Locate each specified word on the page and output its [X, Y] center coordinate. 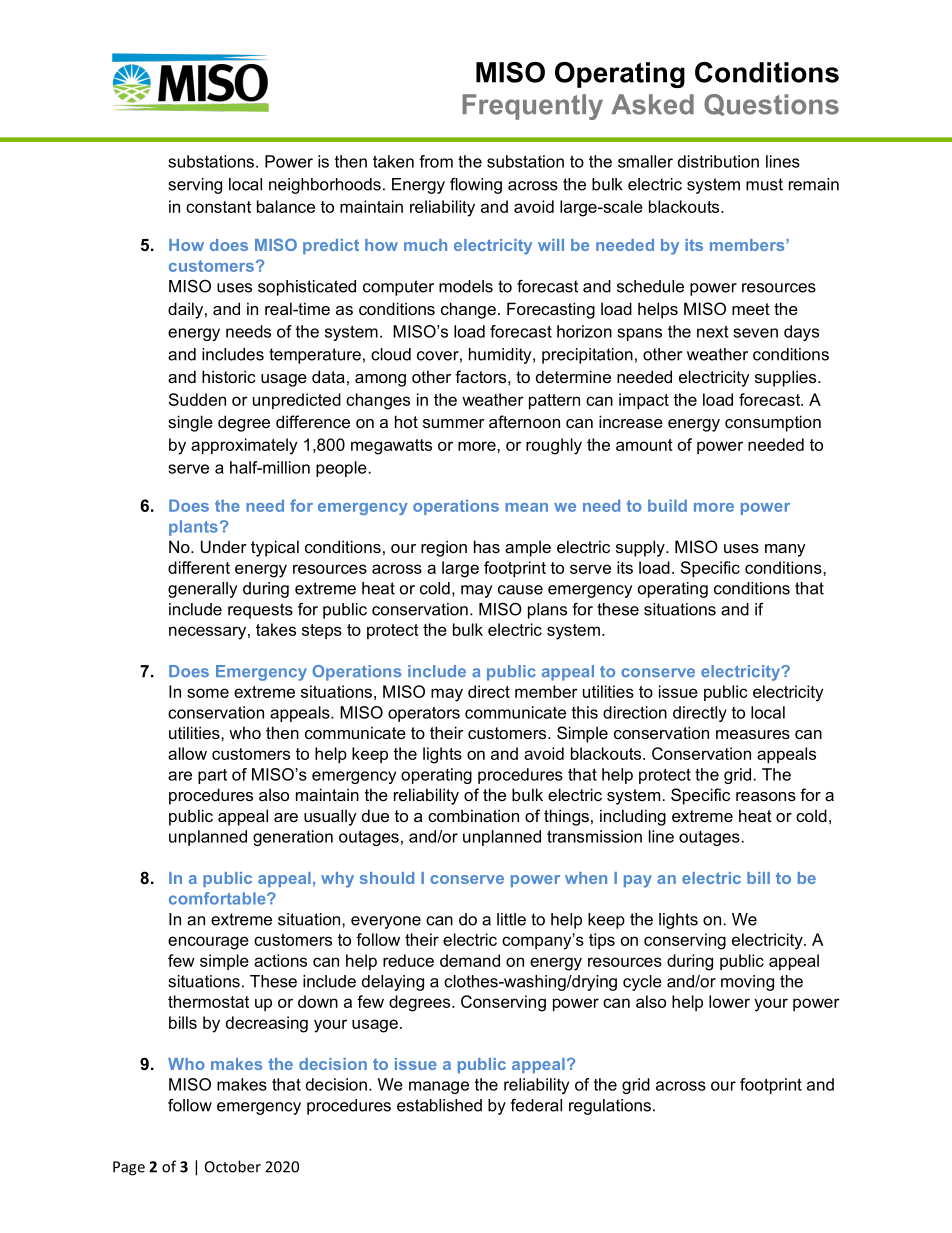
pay [638, 881]
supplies [787, 378]
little [511, 919]
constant [218, 207]
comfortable [218, 898]
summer [454, 423]
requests [260, 611]
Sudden [197, 399]
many [785, 550]
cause [520, 590]
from [436, 161]
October [233, 1166]
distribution [718, 161]
